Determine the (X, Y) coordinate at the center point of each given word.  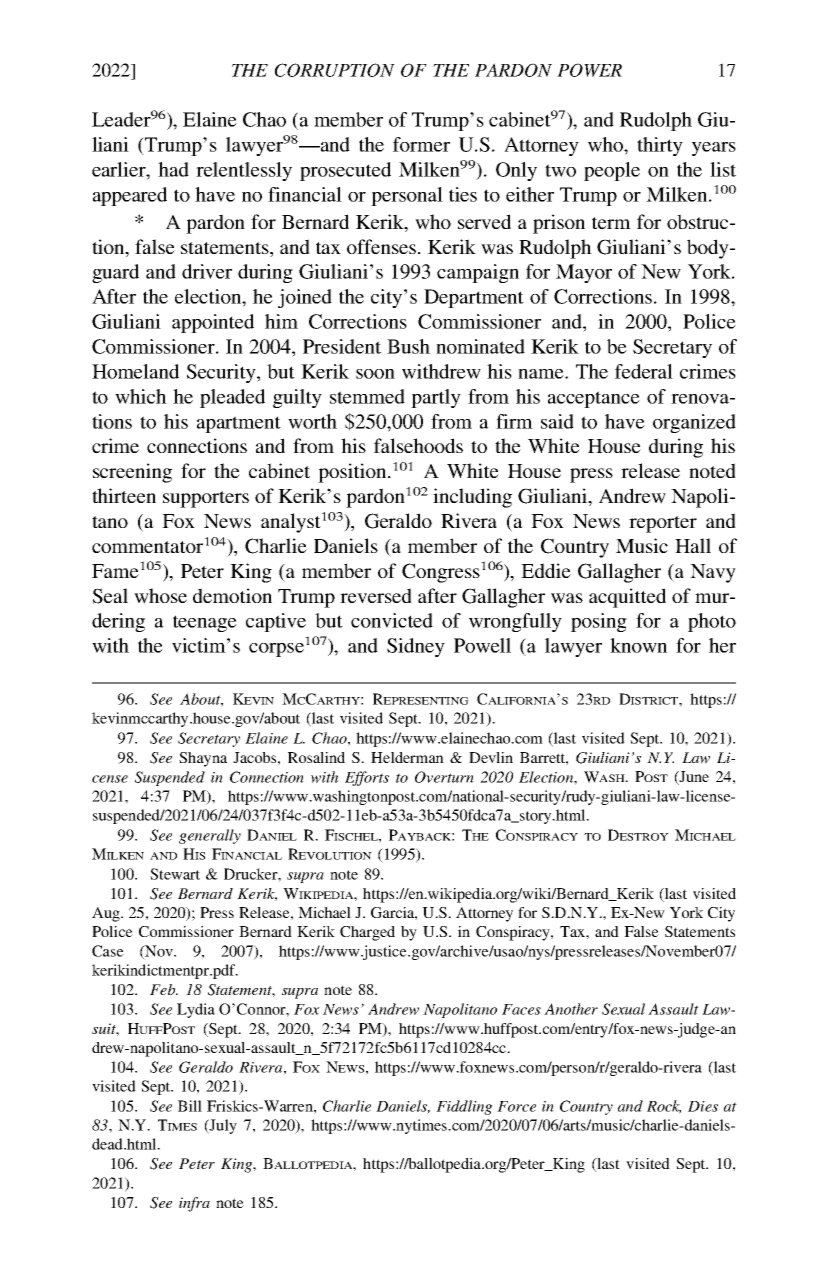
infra (194, 1204)
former (421, 144)
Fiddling (464, 1107)
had (173, 169)
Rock (664, 1107)
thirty (660, 146)
